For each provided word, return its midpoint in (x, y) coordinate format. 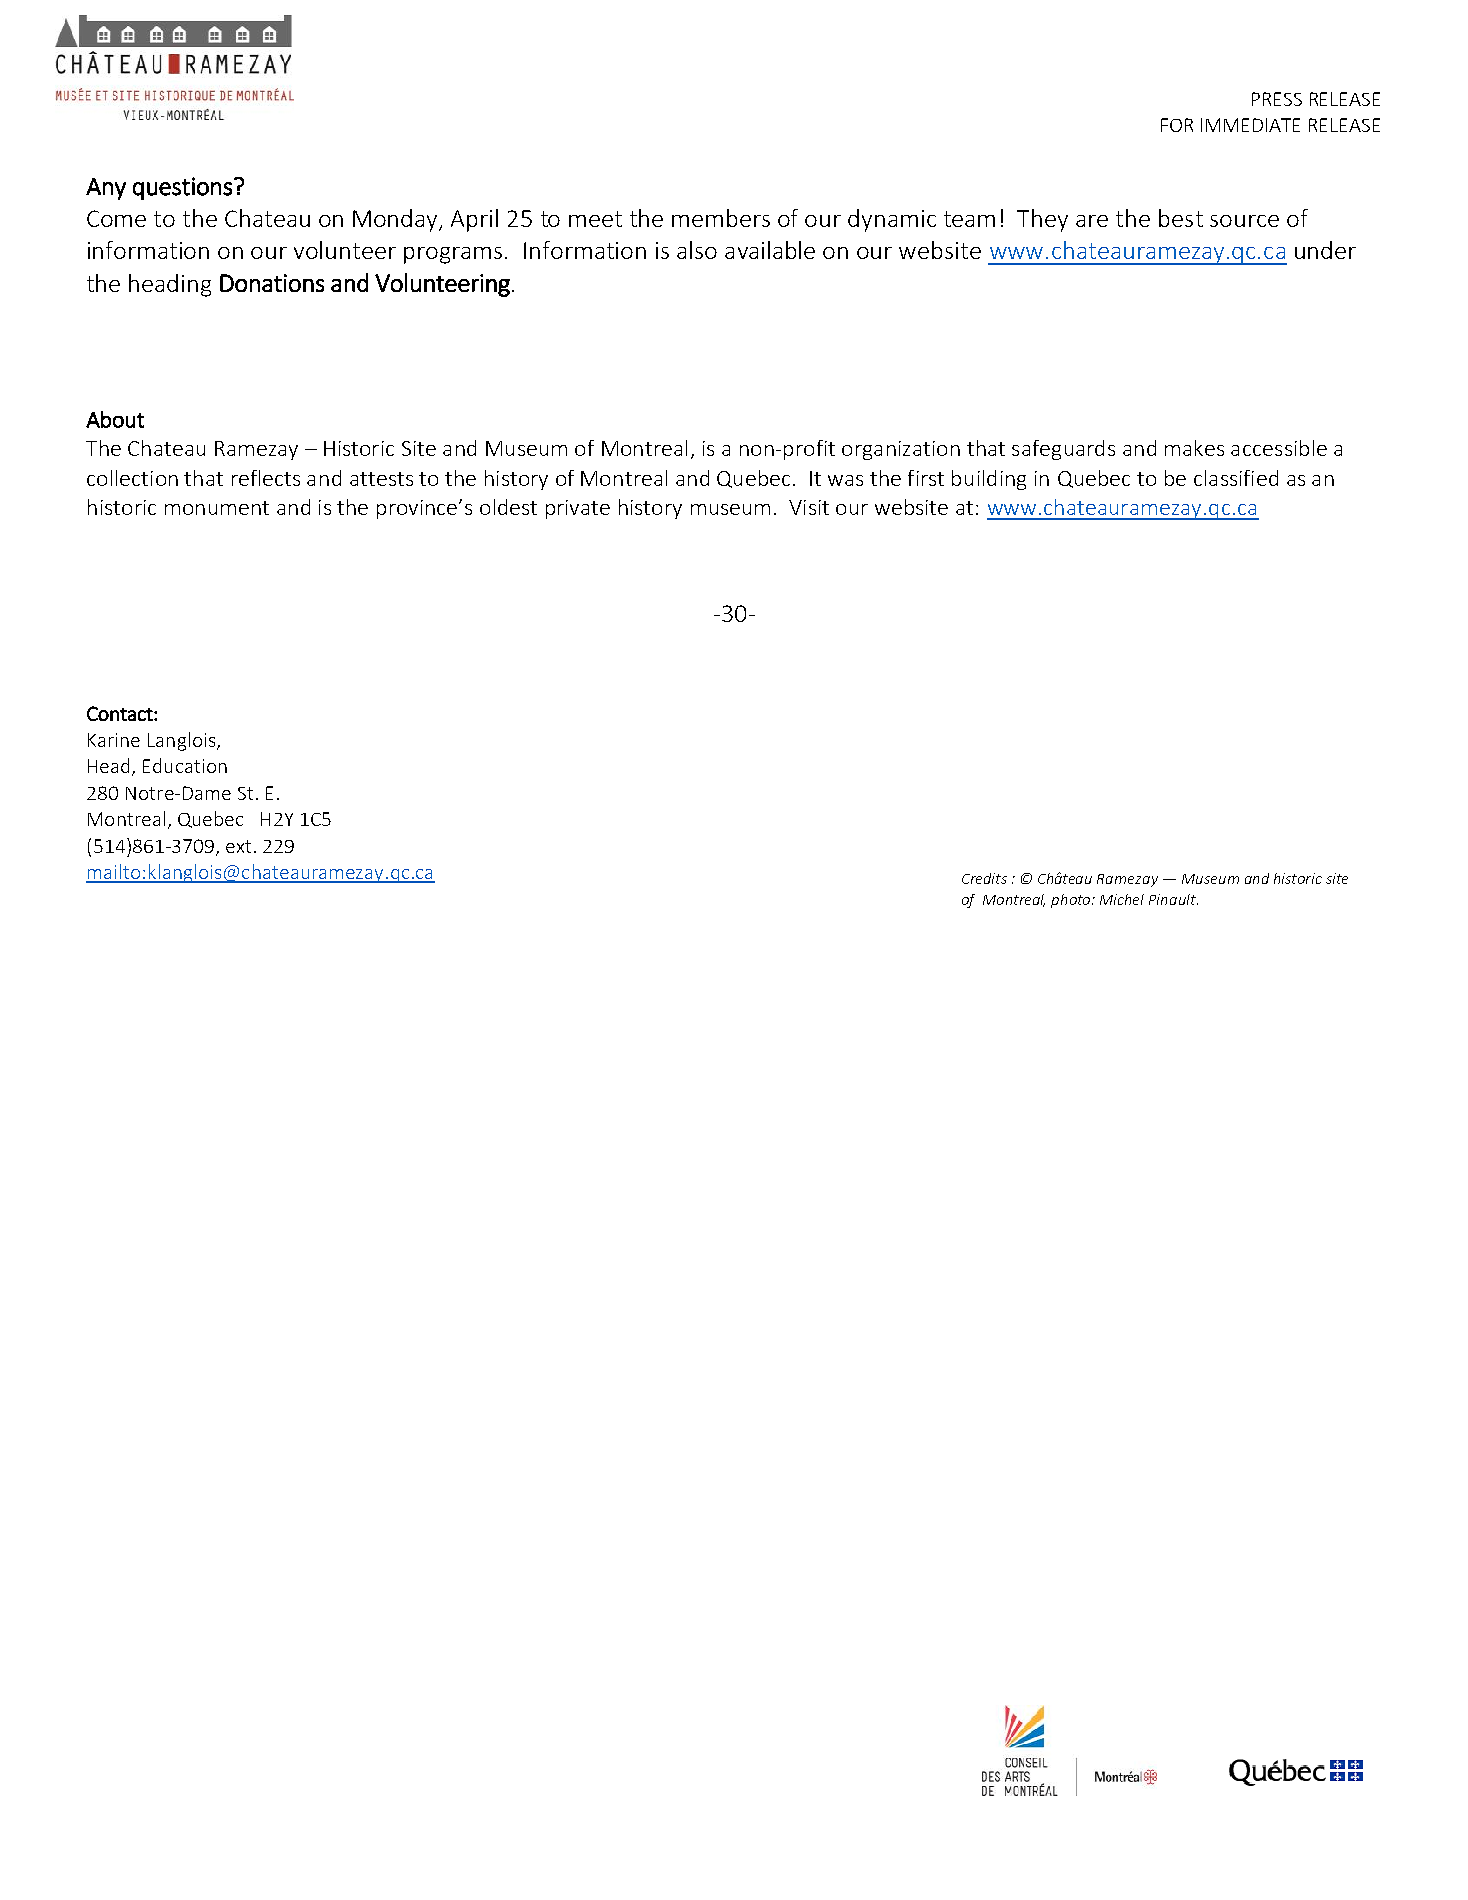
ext (238, 846)
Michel (1122, 899)
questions (182, 188)
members (721, 218)
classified (1236, 478)
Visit (809, 507)
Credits (984, 878)
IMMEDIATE (1250, 125)
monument (217, 508)
